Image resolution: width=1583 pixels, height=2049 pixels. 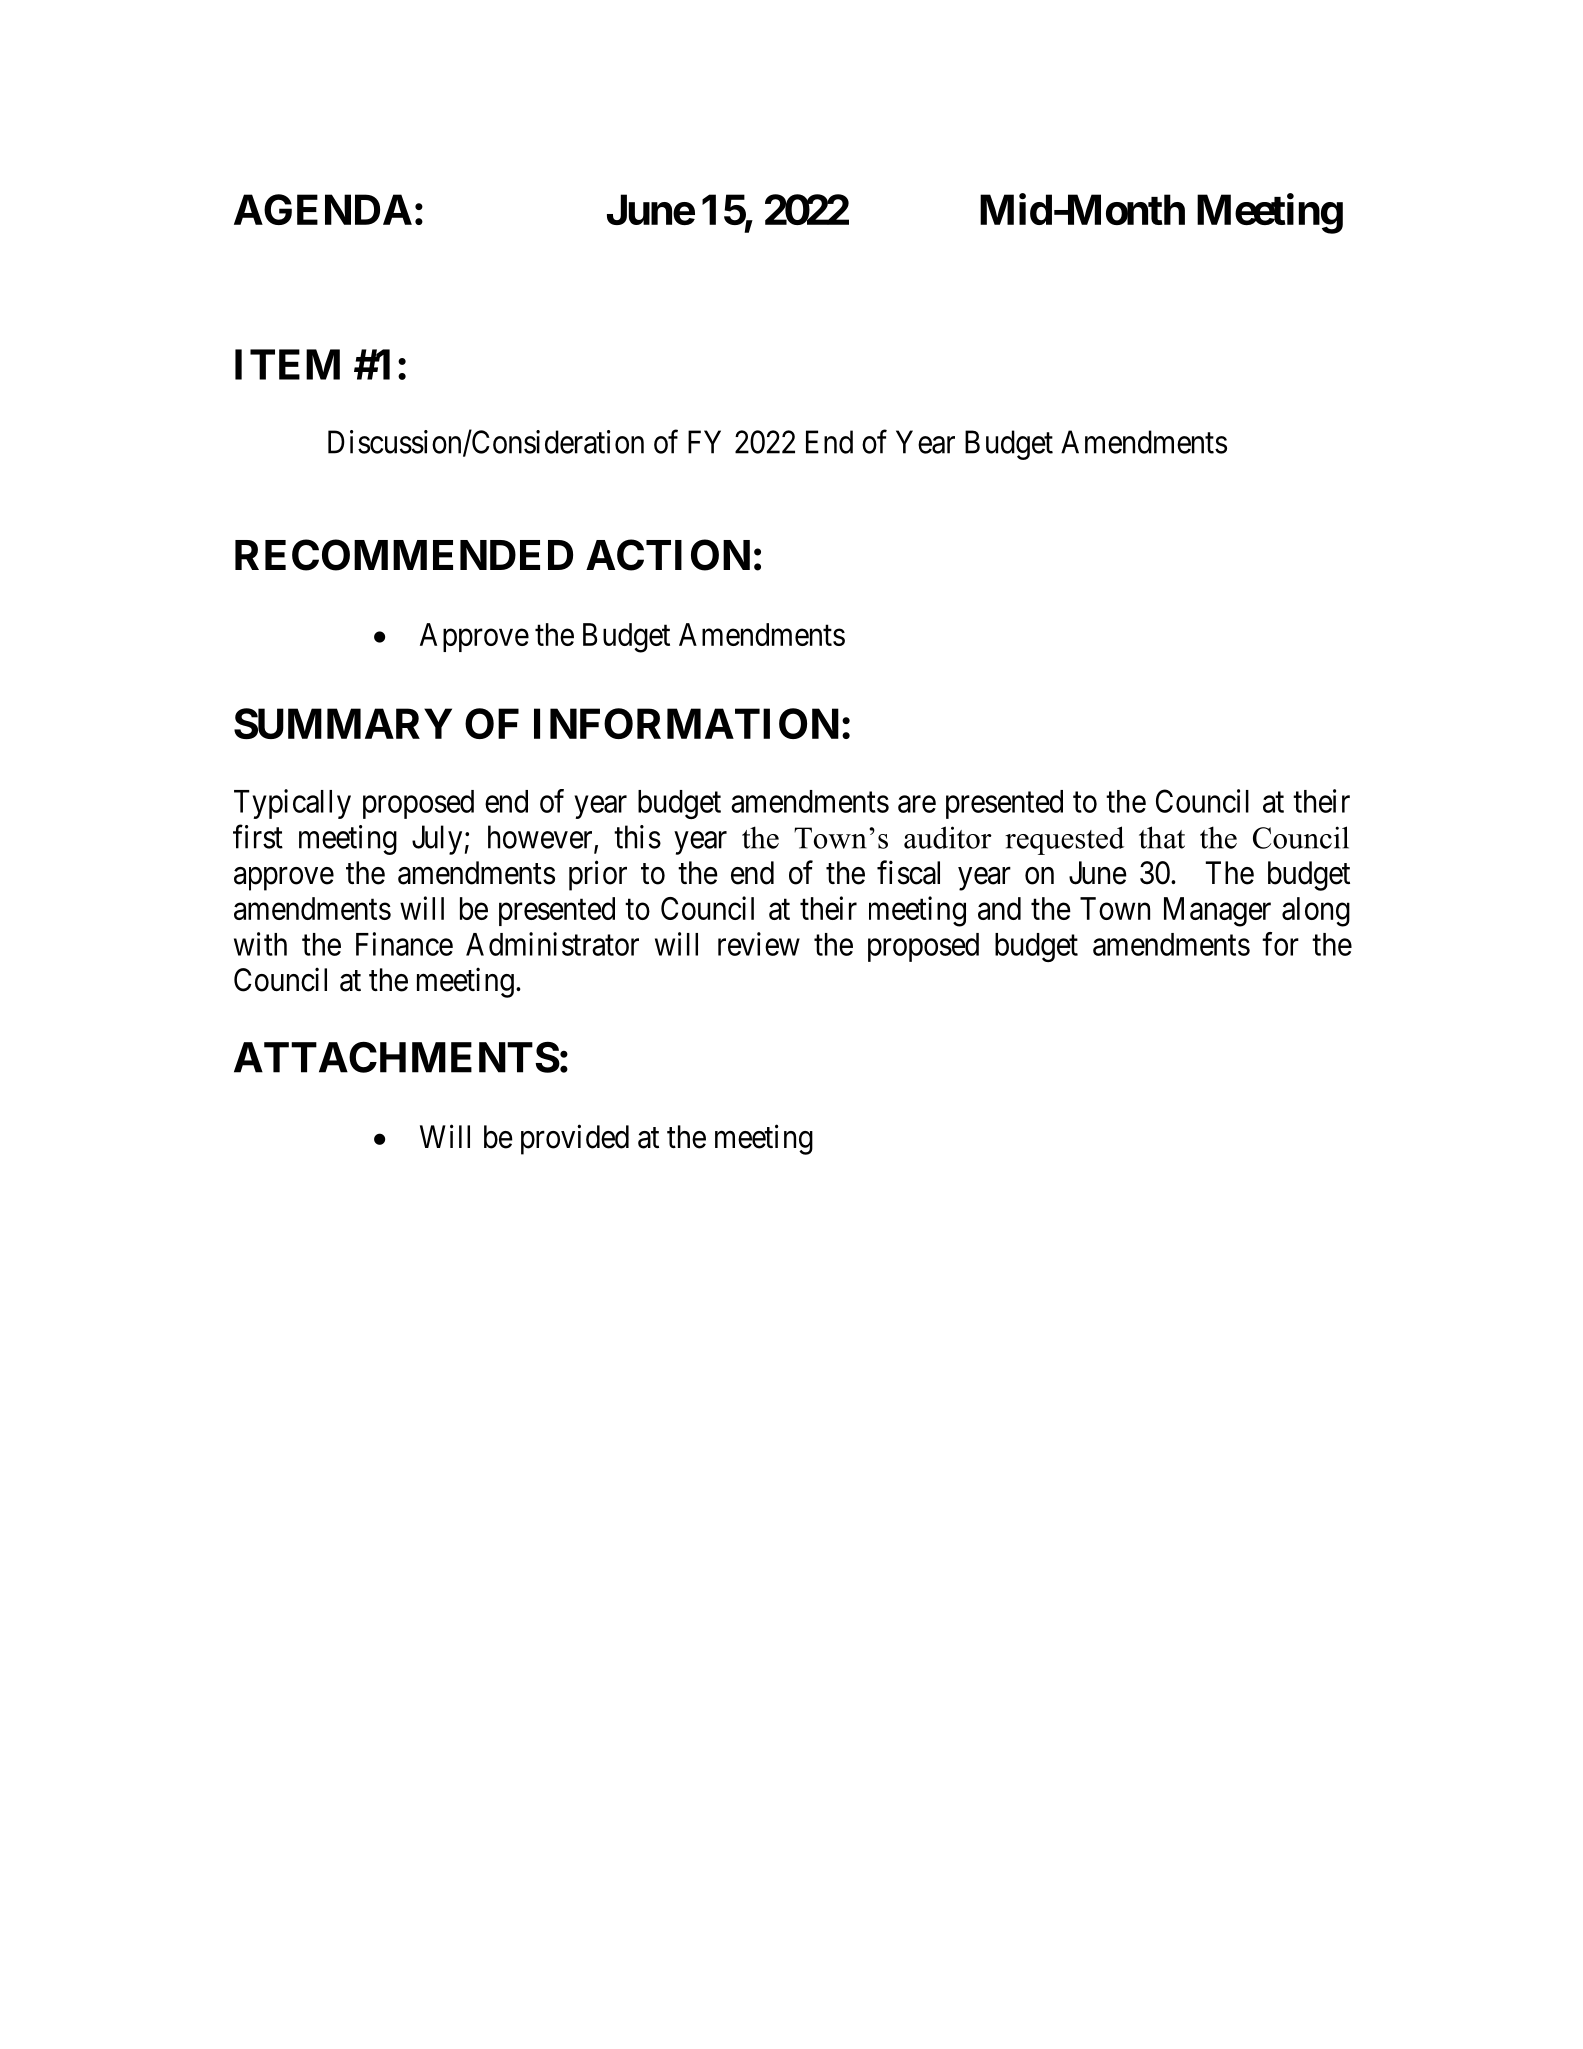 I want to click on ACTION, so click(x=668, y=555).
